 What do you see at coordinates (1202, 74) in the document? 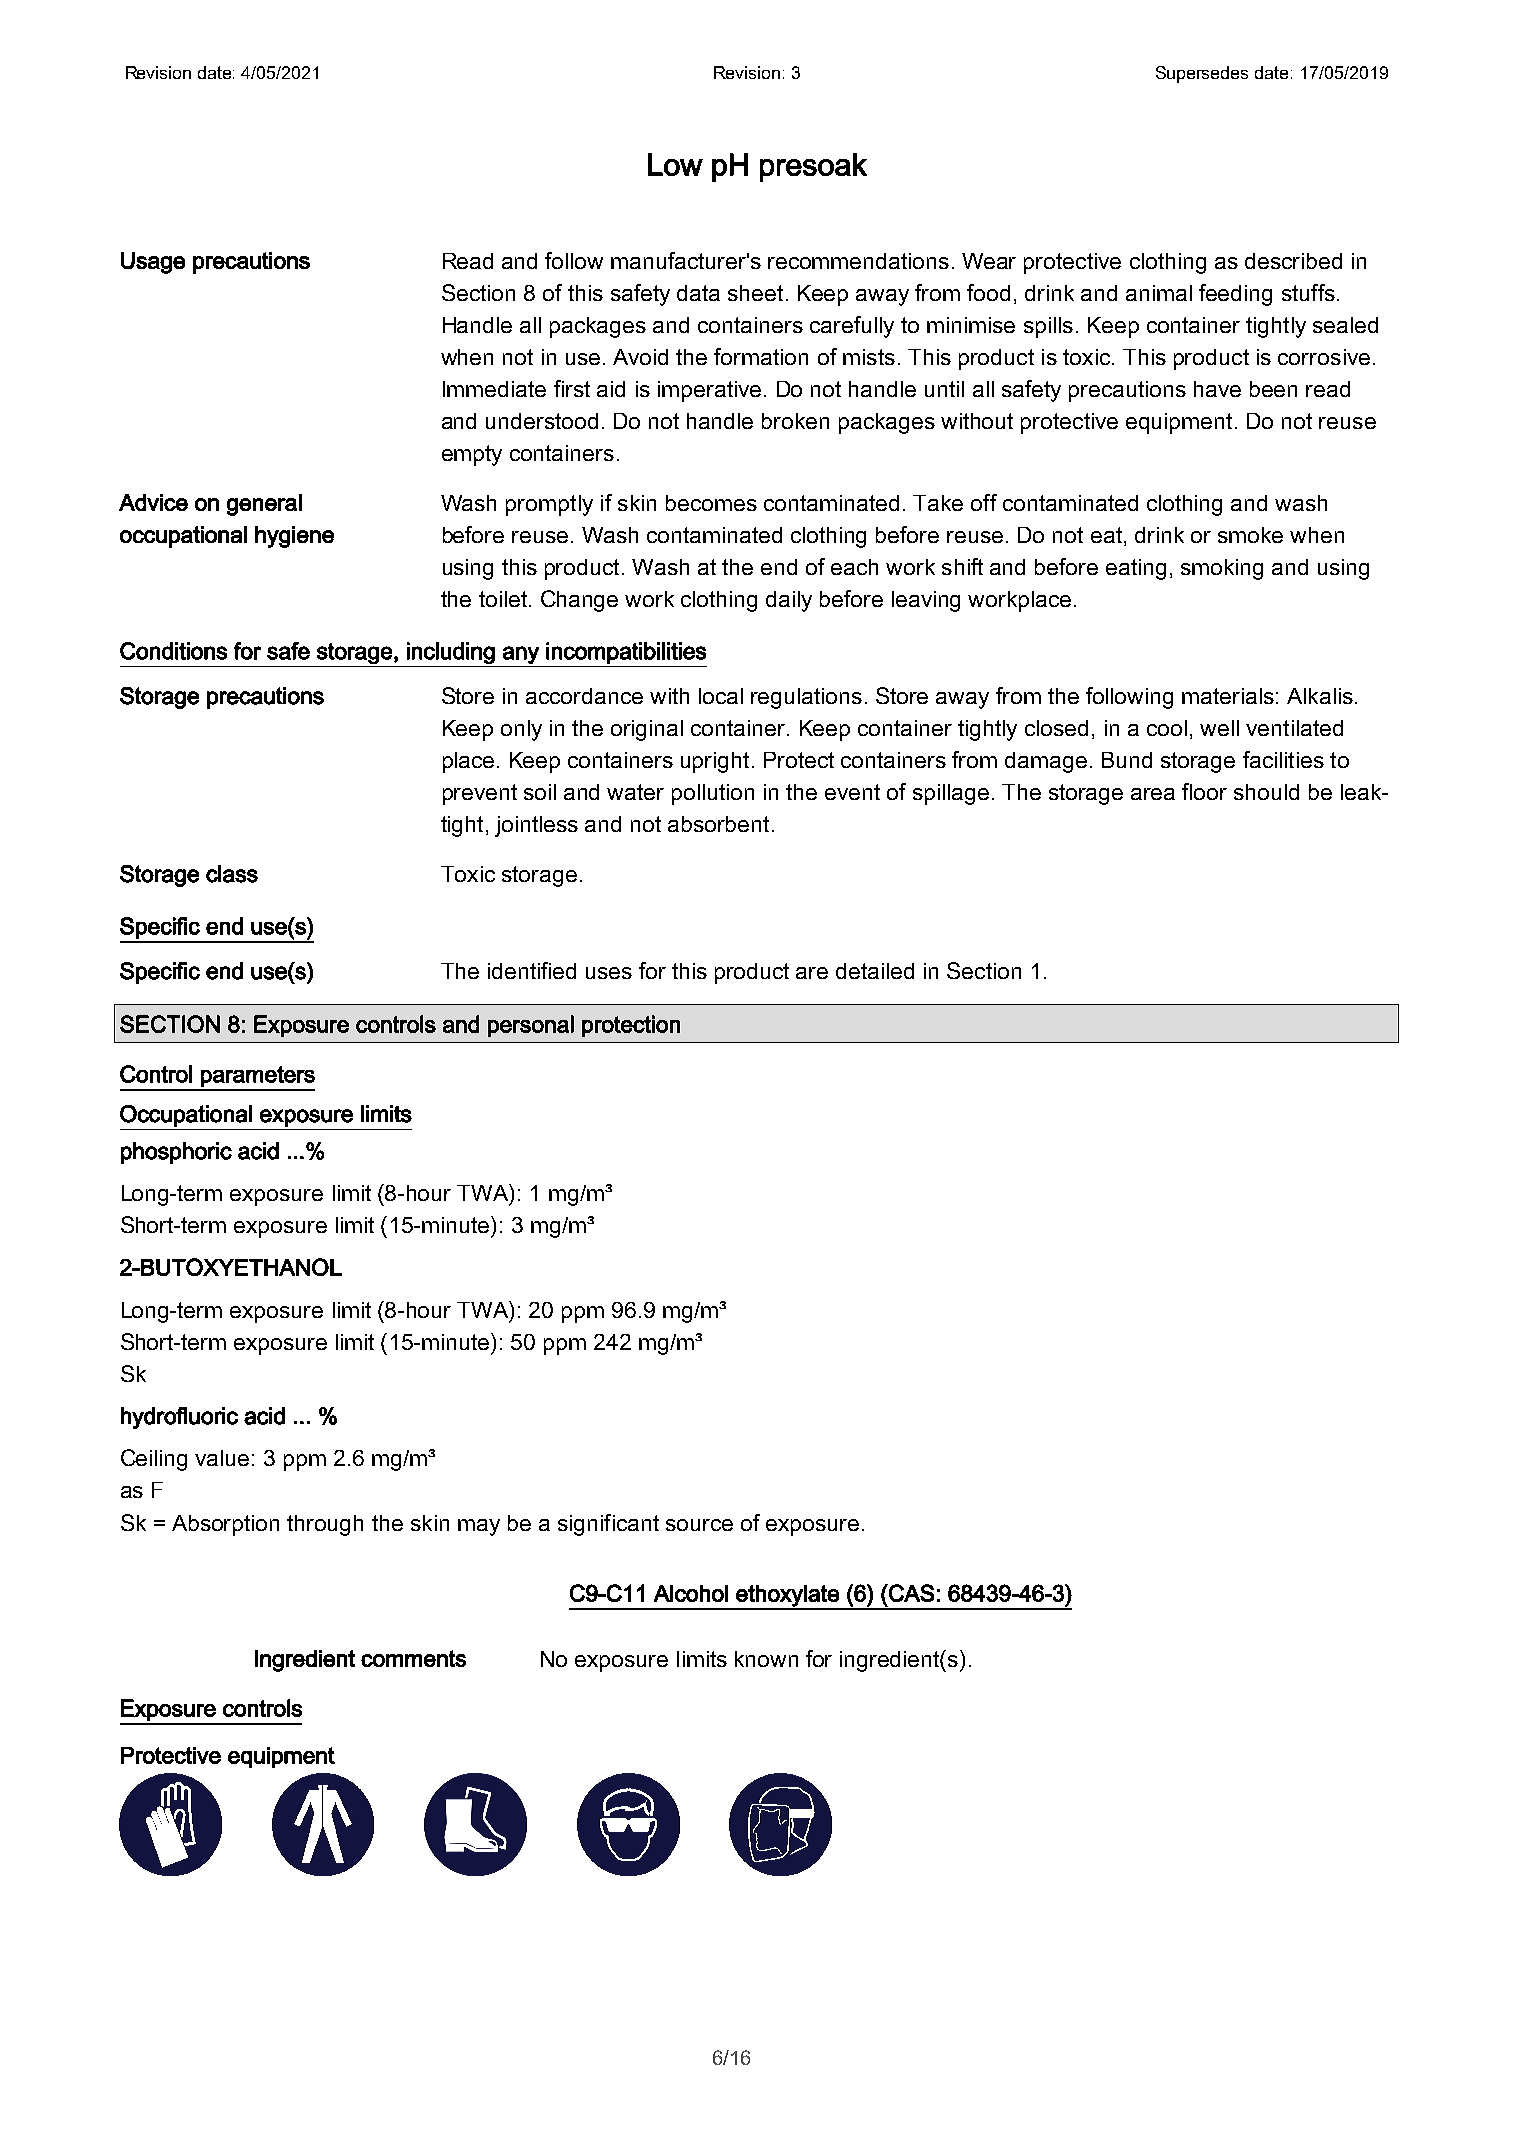
I see `Supersedes` at bounding box center [1202, 74].
